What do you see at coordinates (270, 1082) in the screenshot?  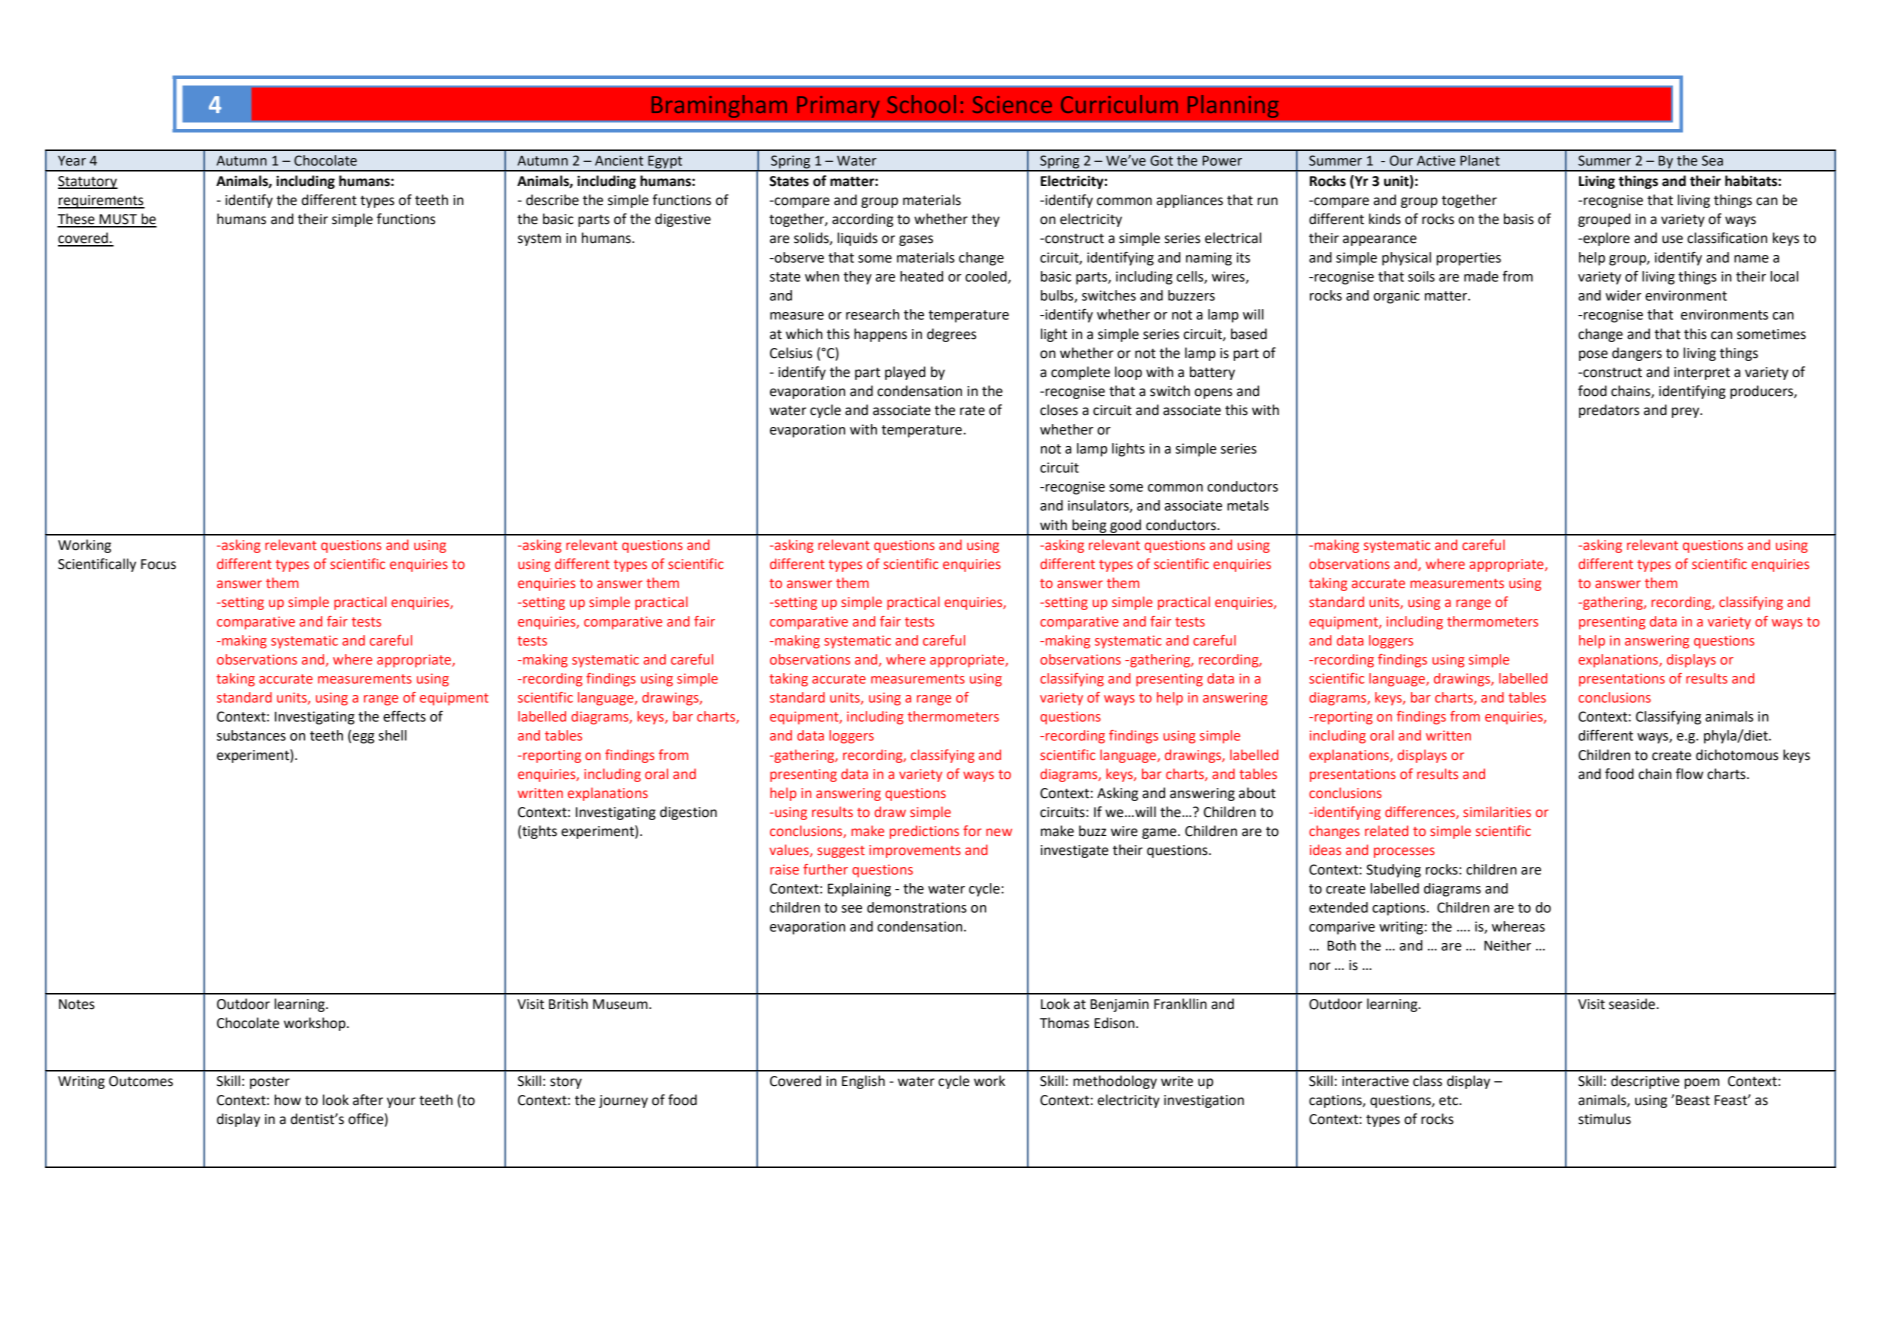 I see `poster` at bounding box center [270, 1082].
